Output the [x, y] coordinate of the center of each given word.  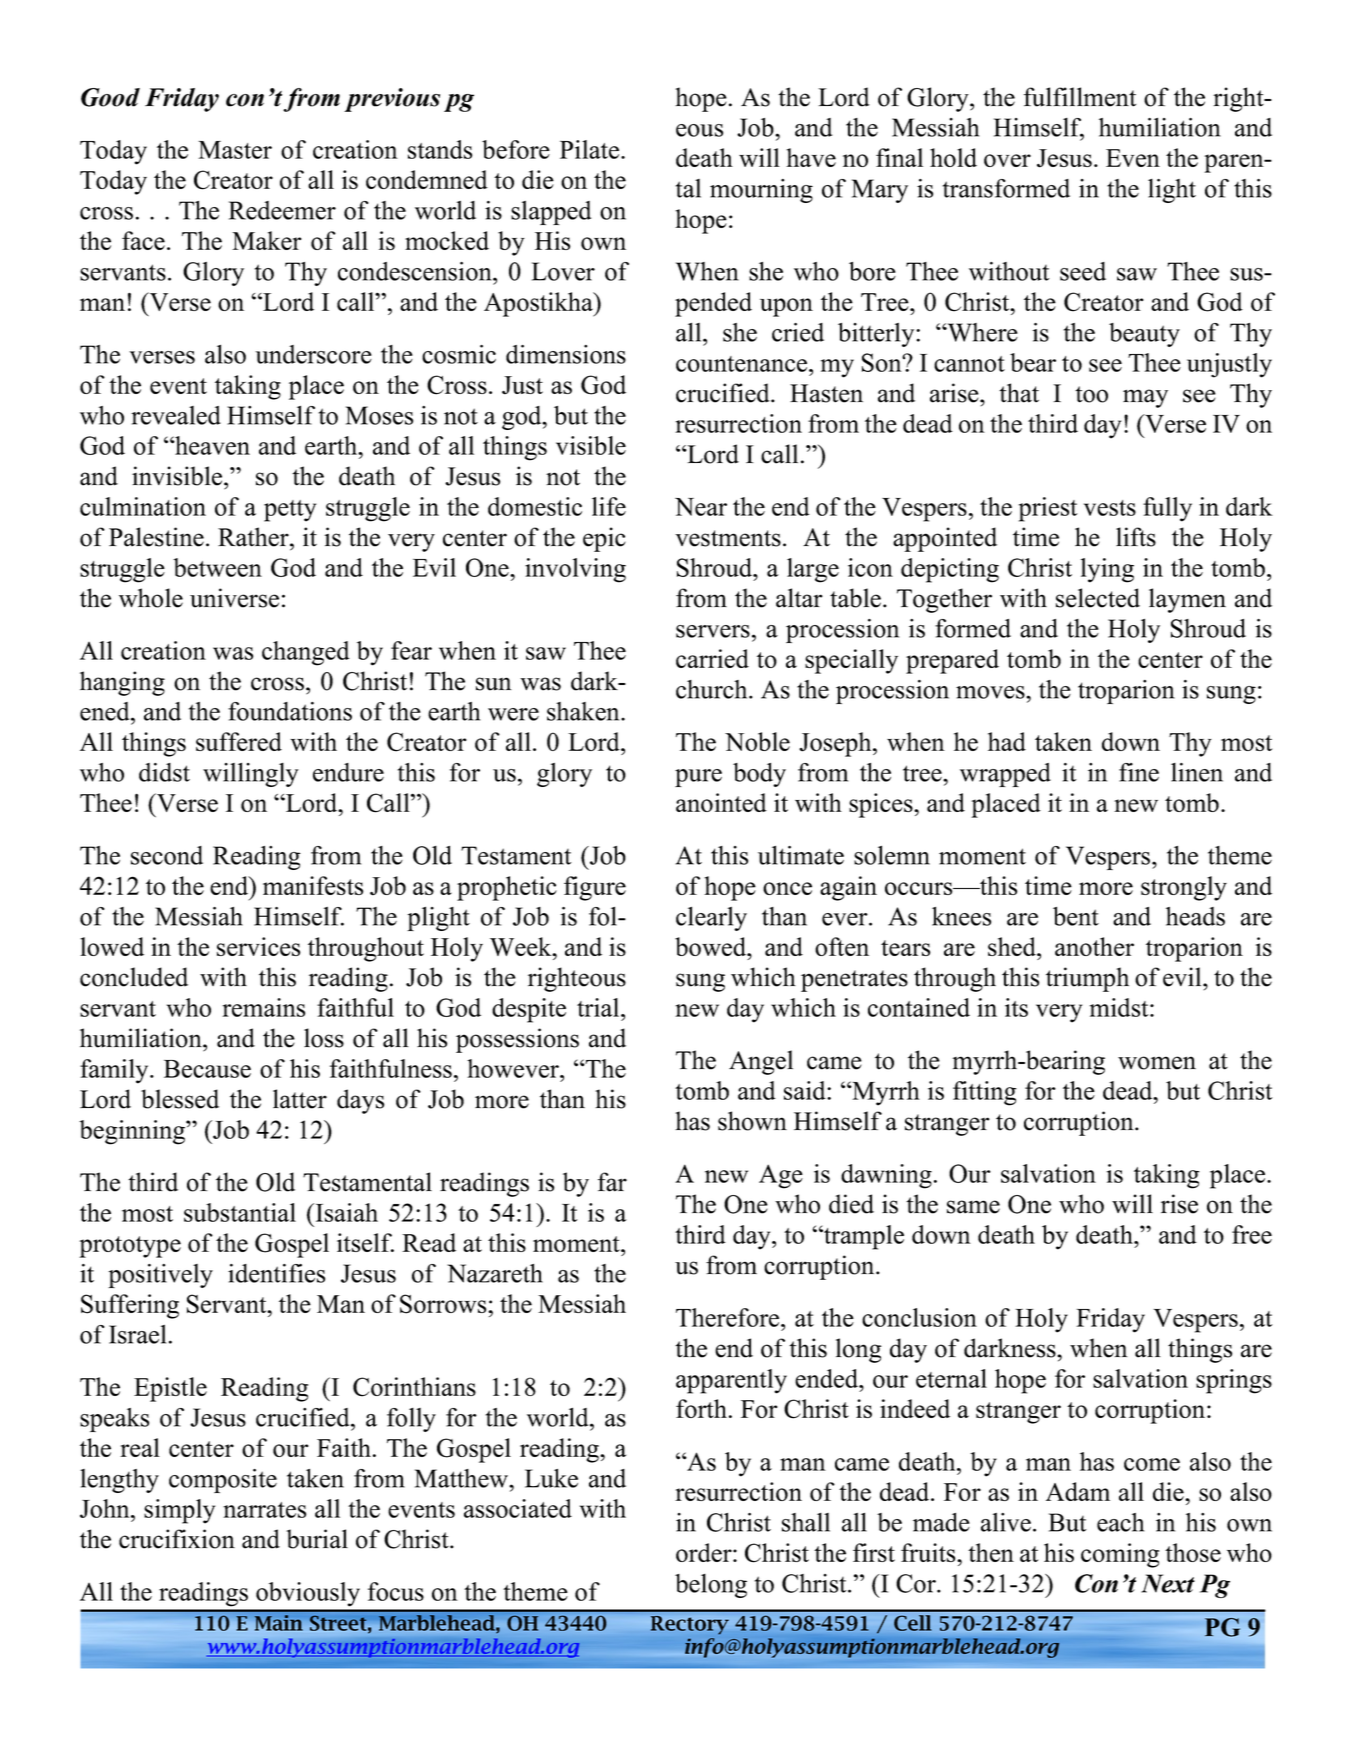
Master [235, 150]
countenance [743, 364]
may [1145, 398]
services [258, 946]
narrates [264, 1510]
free [1252, 1234]
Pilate [591, 149]
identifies [276, 1273]
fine [1139, 772]
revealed [176, 415]
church [713, 689]
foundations [290, 711]
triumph [1087, 979]
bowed [712, 946]
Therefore [729, 1317]
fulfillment [1080, 97]
